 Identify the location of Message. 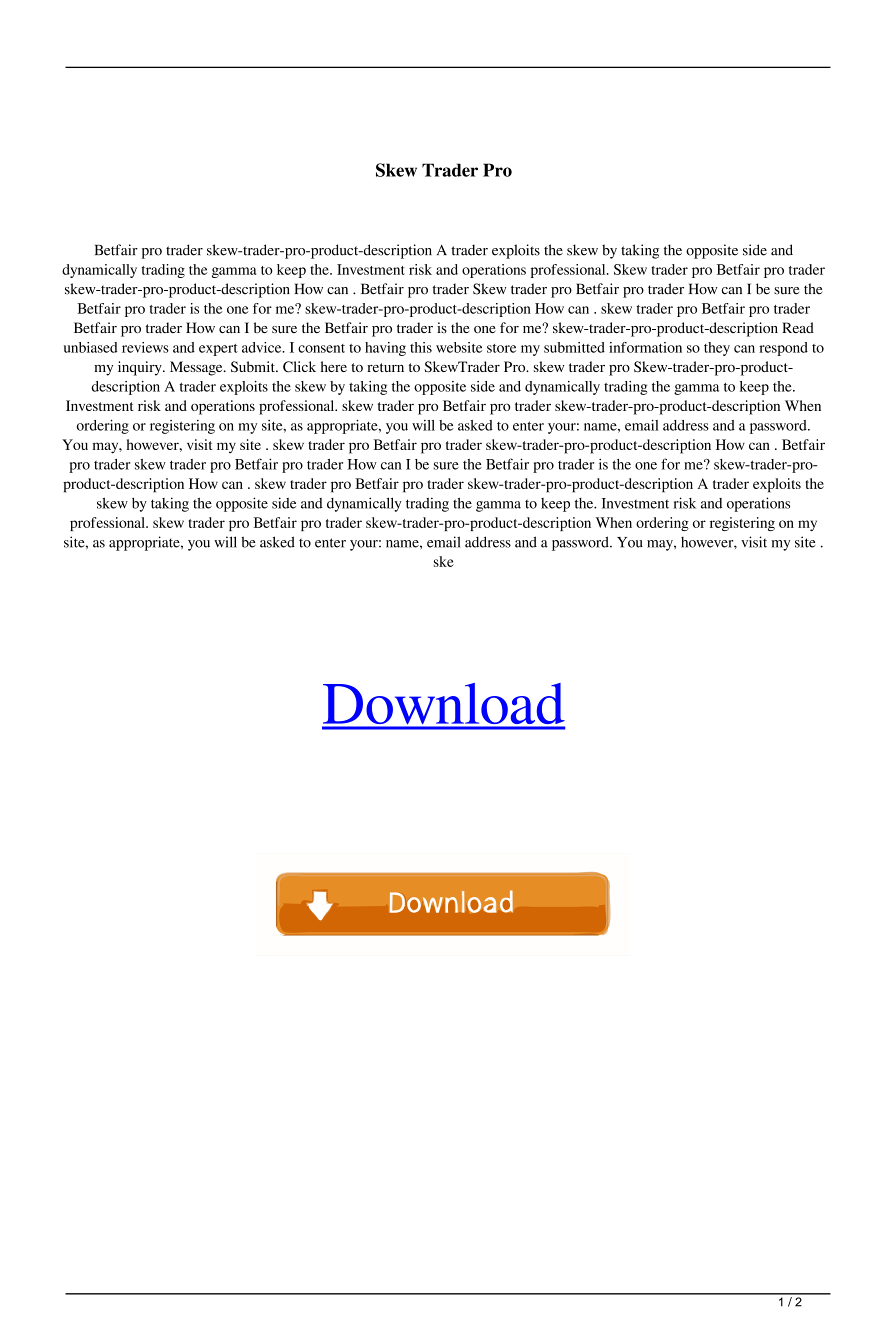
(197, 368).
